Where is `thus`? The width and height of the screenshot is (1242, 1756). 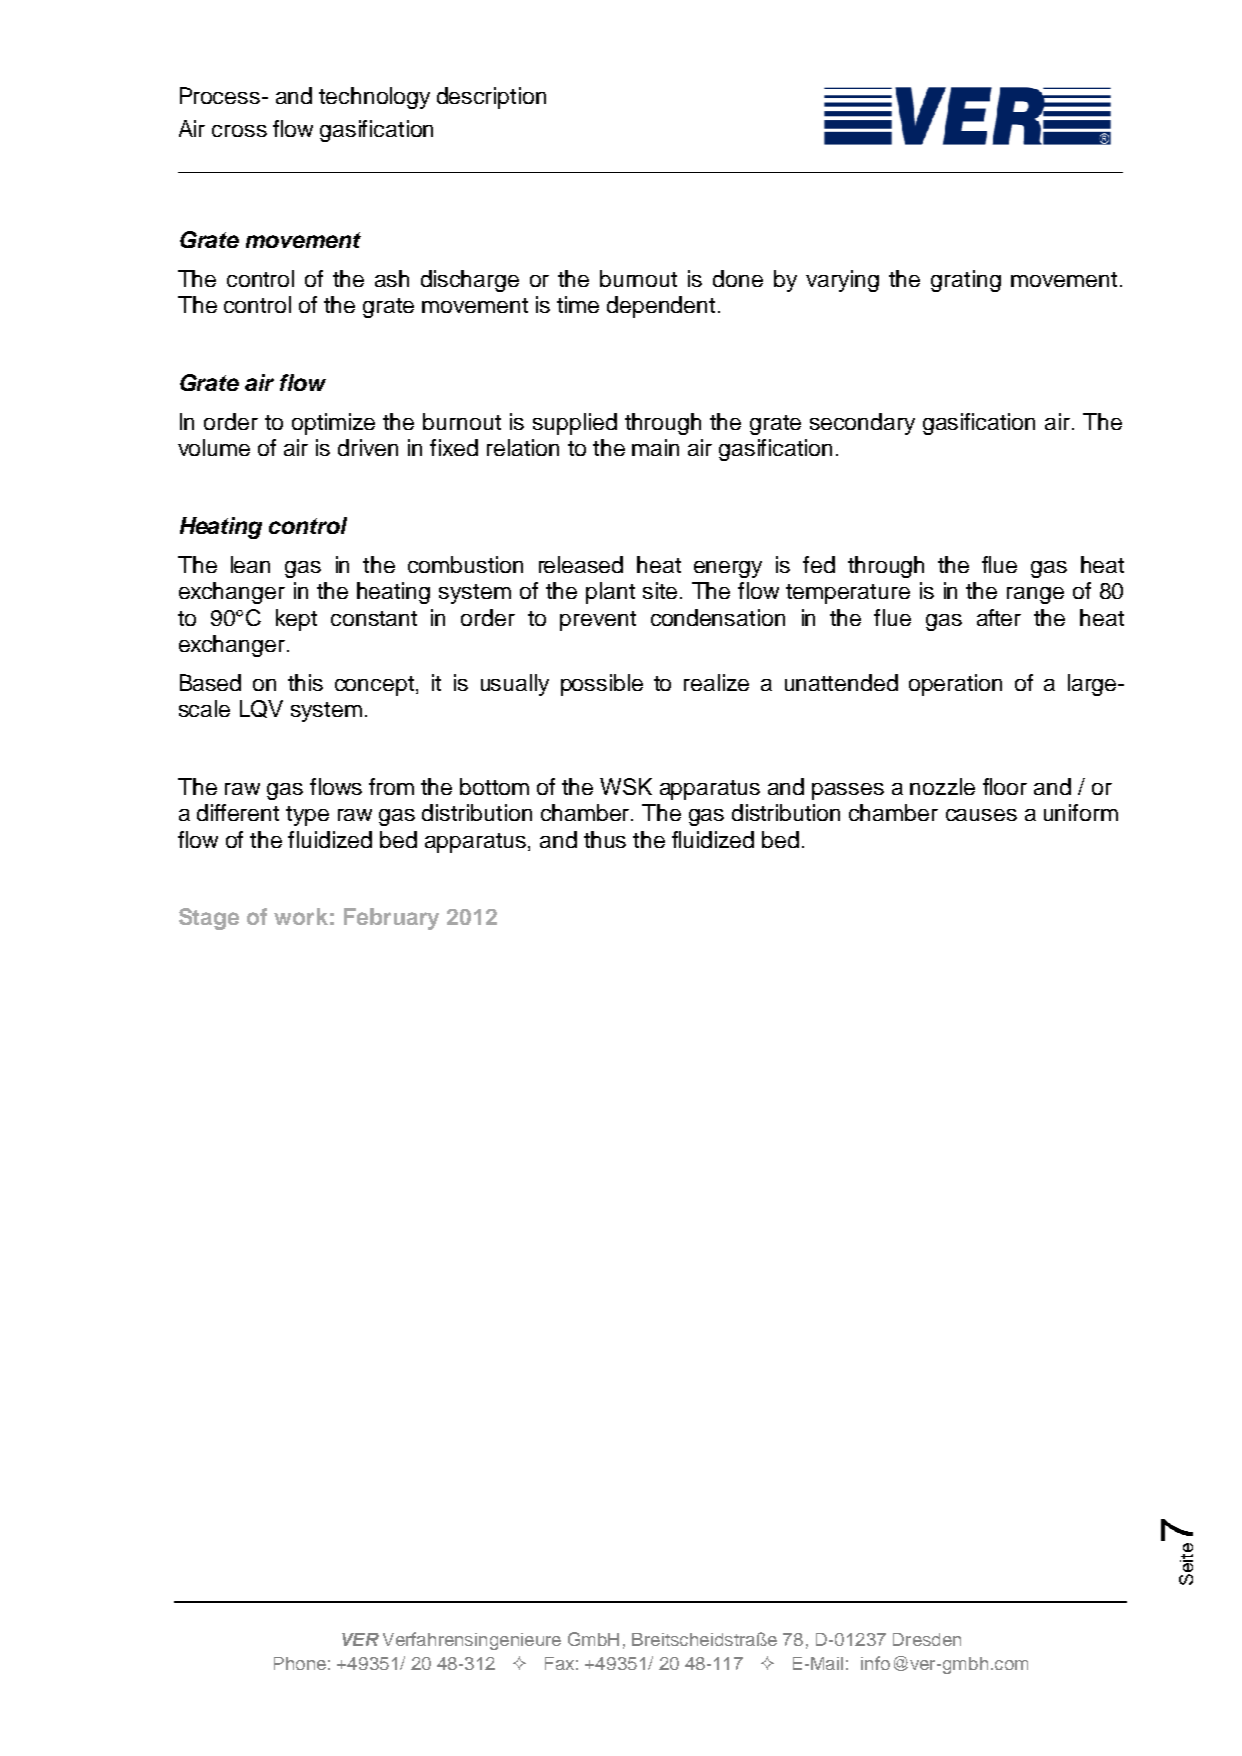
thus is located at coordinates (605, 839).
